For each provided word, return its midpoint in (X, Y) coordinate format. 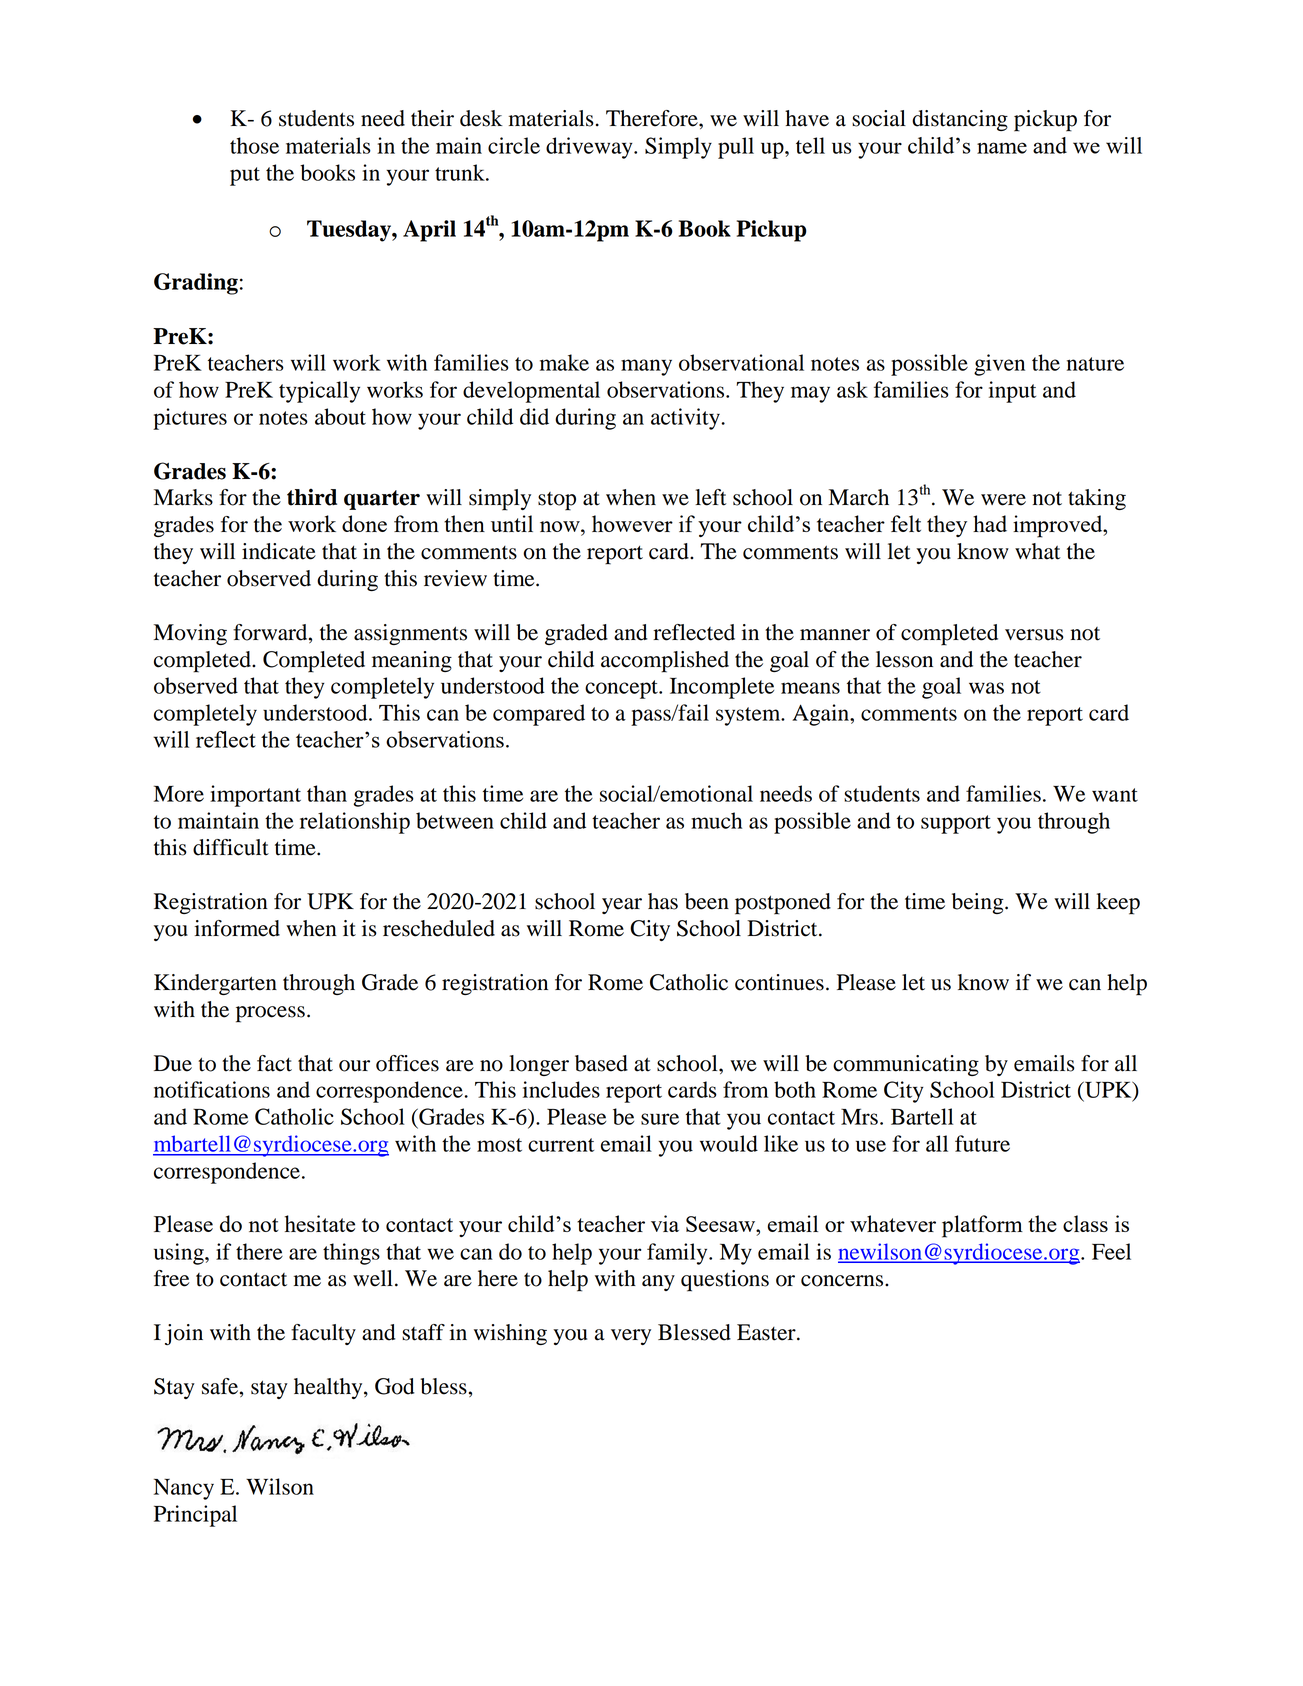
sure (660, 1119)
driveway (590, 148)
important (255, 796)
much (716, 820)
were (1003, 500)
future (982, 1143)
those (254, 145)
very (631, 1337)
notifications (212, 1089)
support (956, 824)
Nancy (184, 1489)
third (312, 497)
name (1002, 148)
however (632, 523)
